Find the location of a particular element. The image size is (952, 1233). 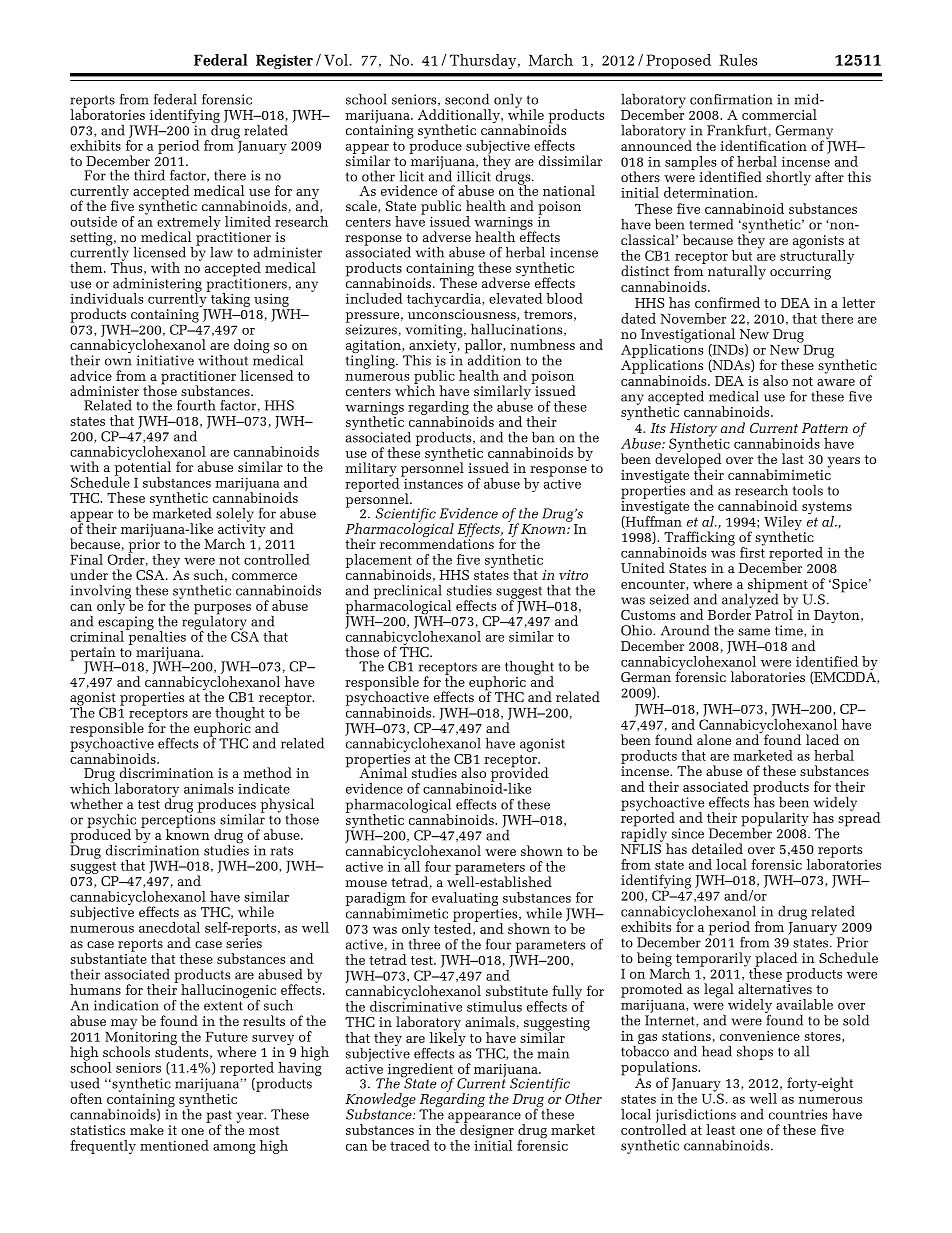

second is located at coordinates (467, 99).
